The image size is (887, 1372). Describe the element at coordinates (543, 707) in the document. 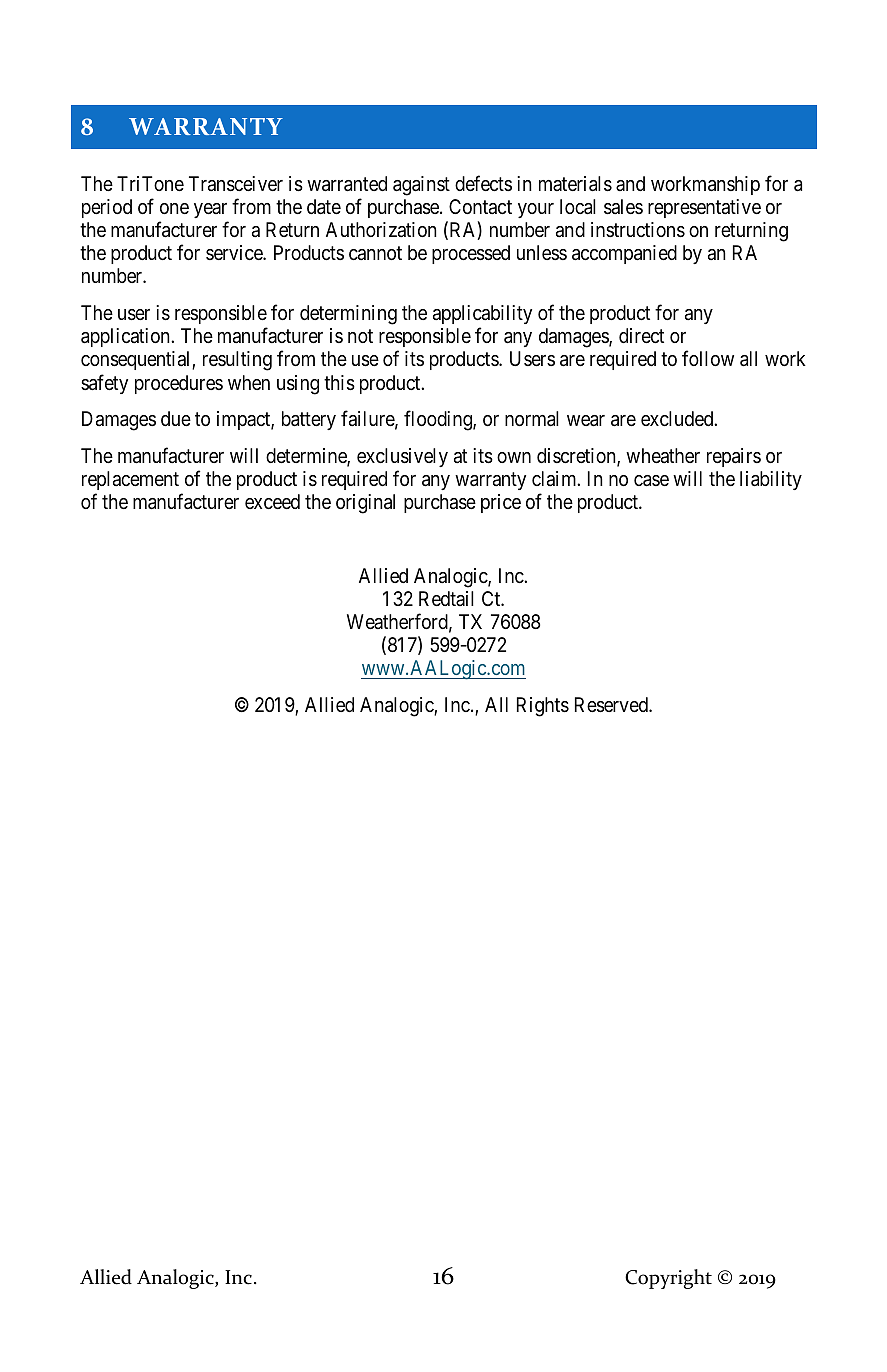

I see `Rights` at that location.
